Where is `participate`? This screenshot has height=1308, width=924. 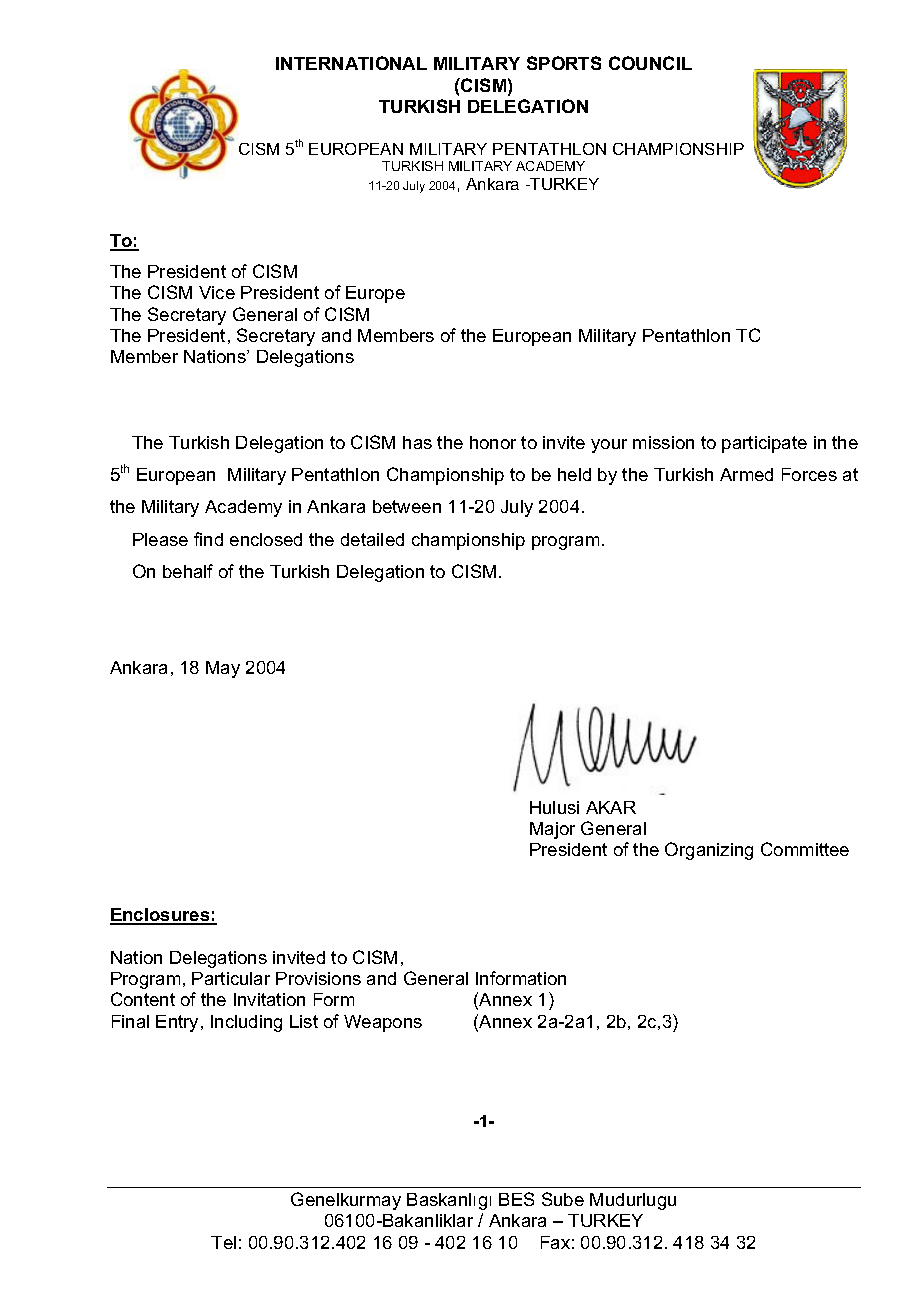 participate is located at coordinates (764, 444).
